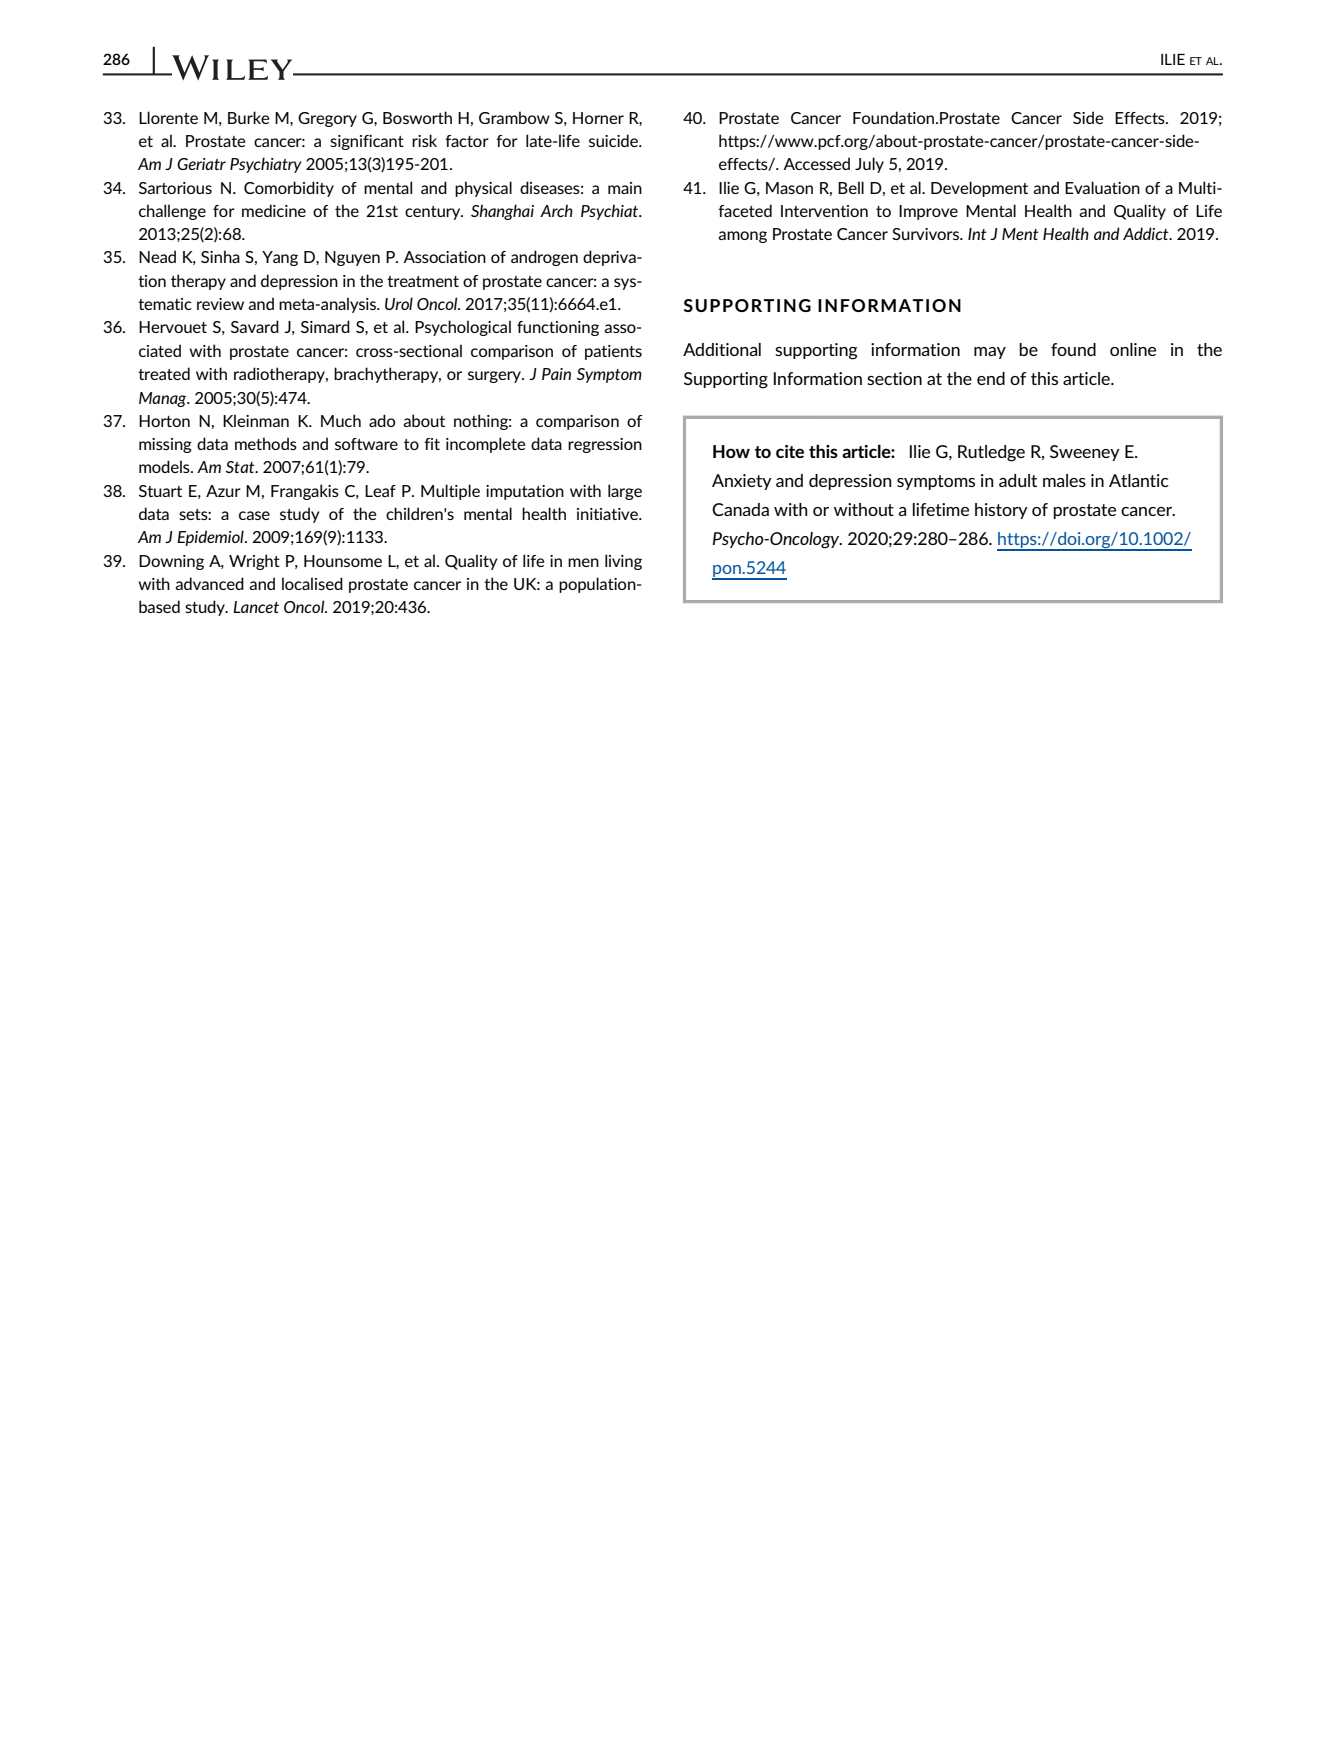 The height and width of the image is (1738, 1322). I want to click on methods, so click(266, 443).
